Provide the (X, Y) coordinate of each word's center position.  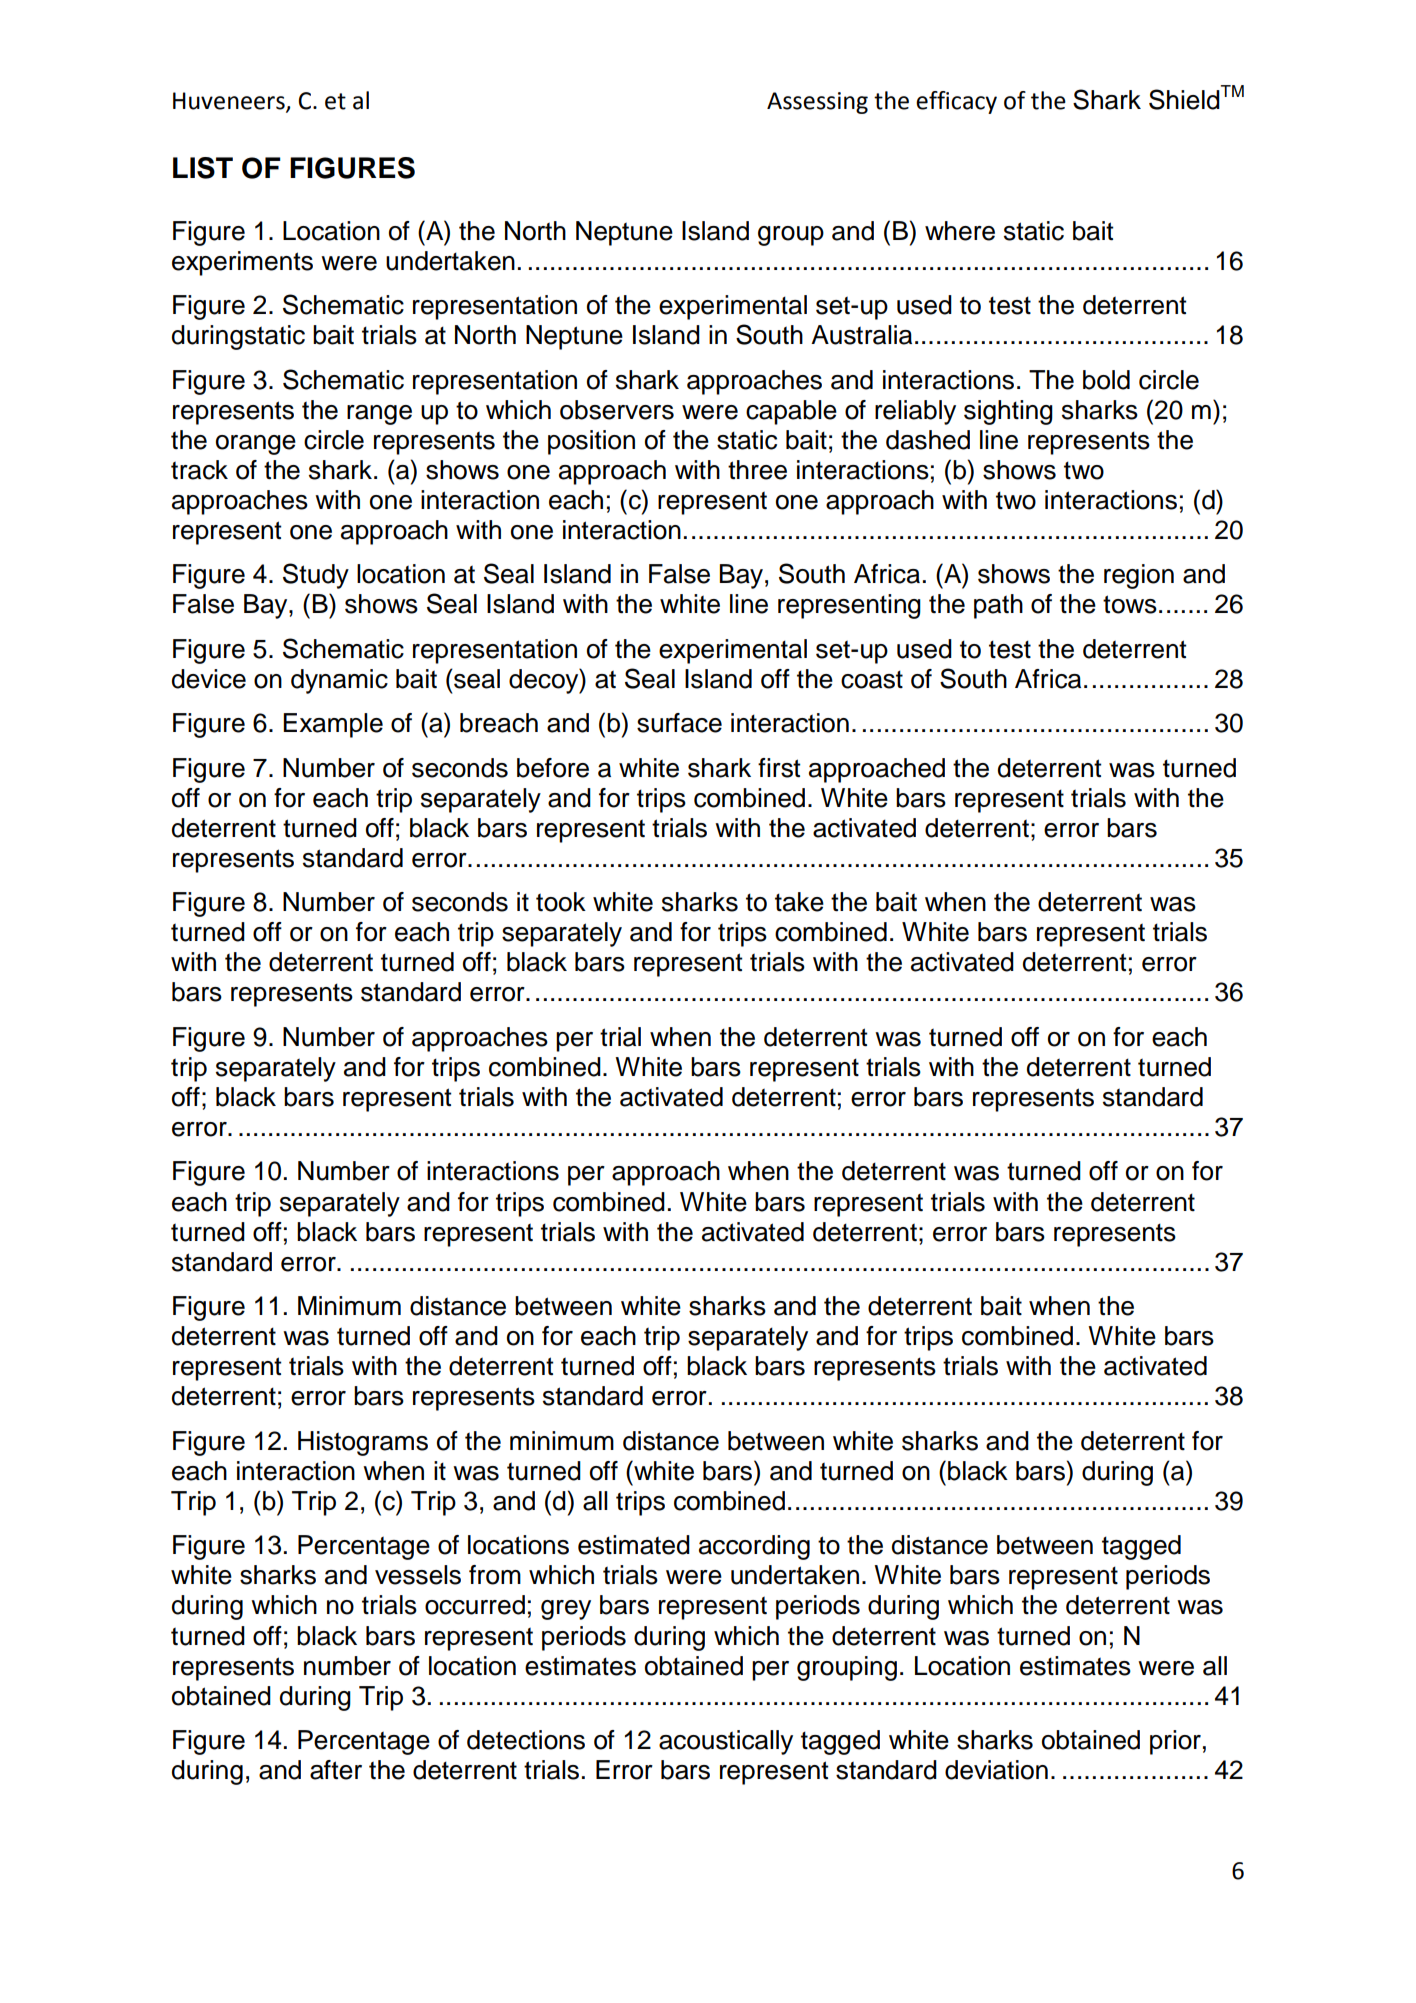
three (757, 470)
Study (316, 576)
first (779, 768)
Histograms (363, 1443)
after (336, 1770)
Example (333, 725)
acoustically (726, 1742)
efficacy (956, 102)
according (754, 1547)
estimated (634, 1545)
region (1139, 576)
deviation (996, 1770)
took (561, 902)
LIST (203, 168)
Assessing (817, 103)
